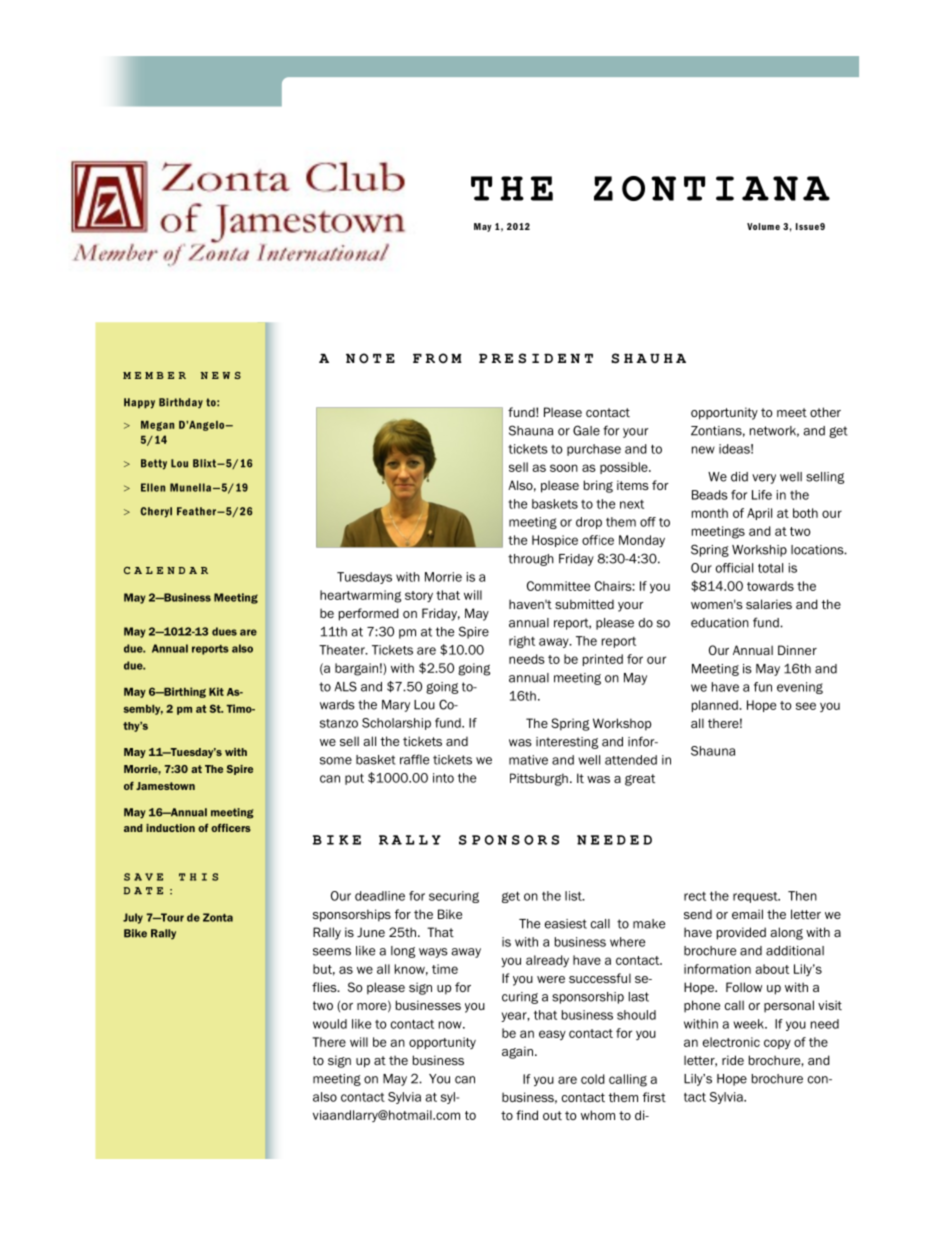 This document has height=1233, width=952. I want to click on FROM, so click(437, 358).
